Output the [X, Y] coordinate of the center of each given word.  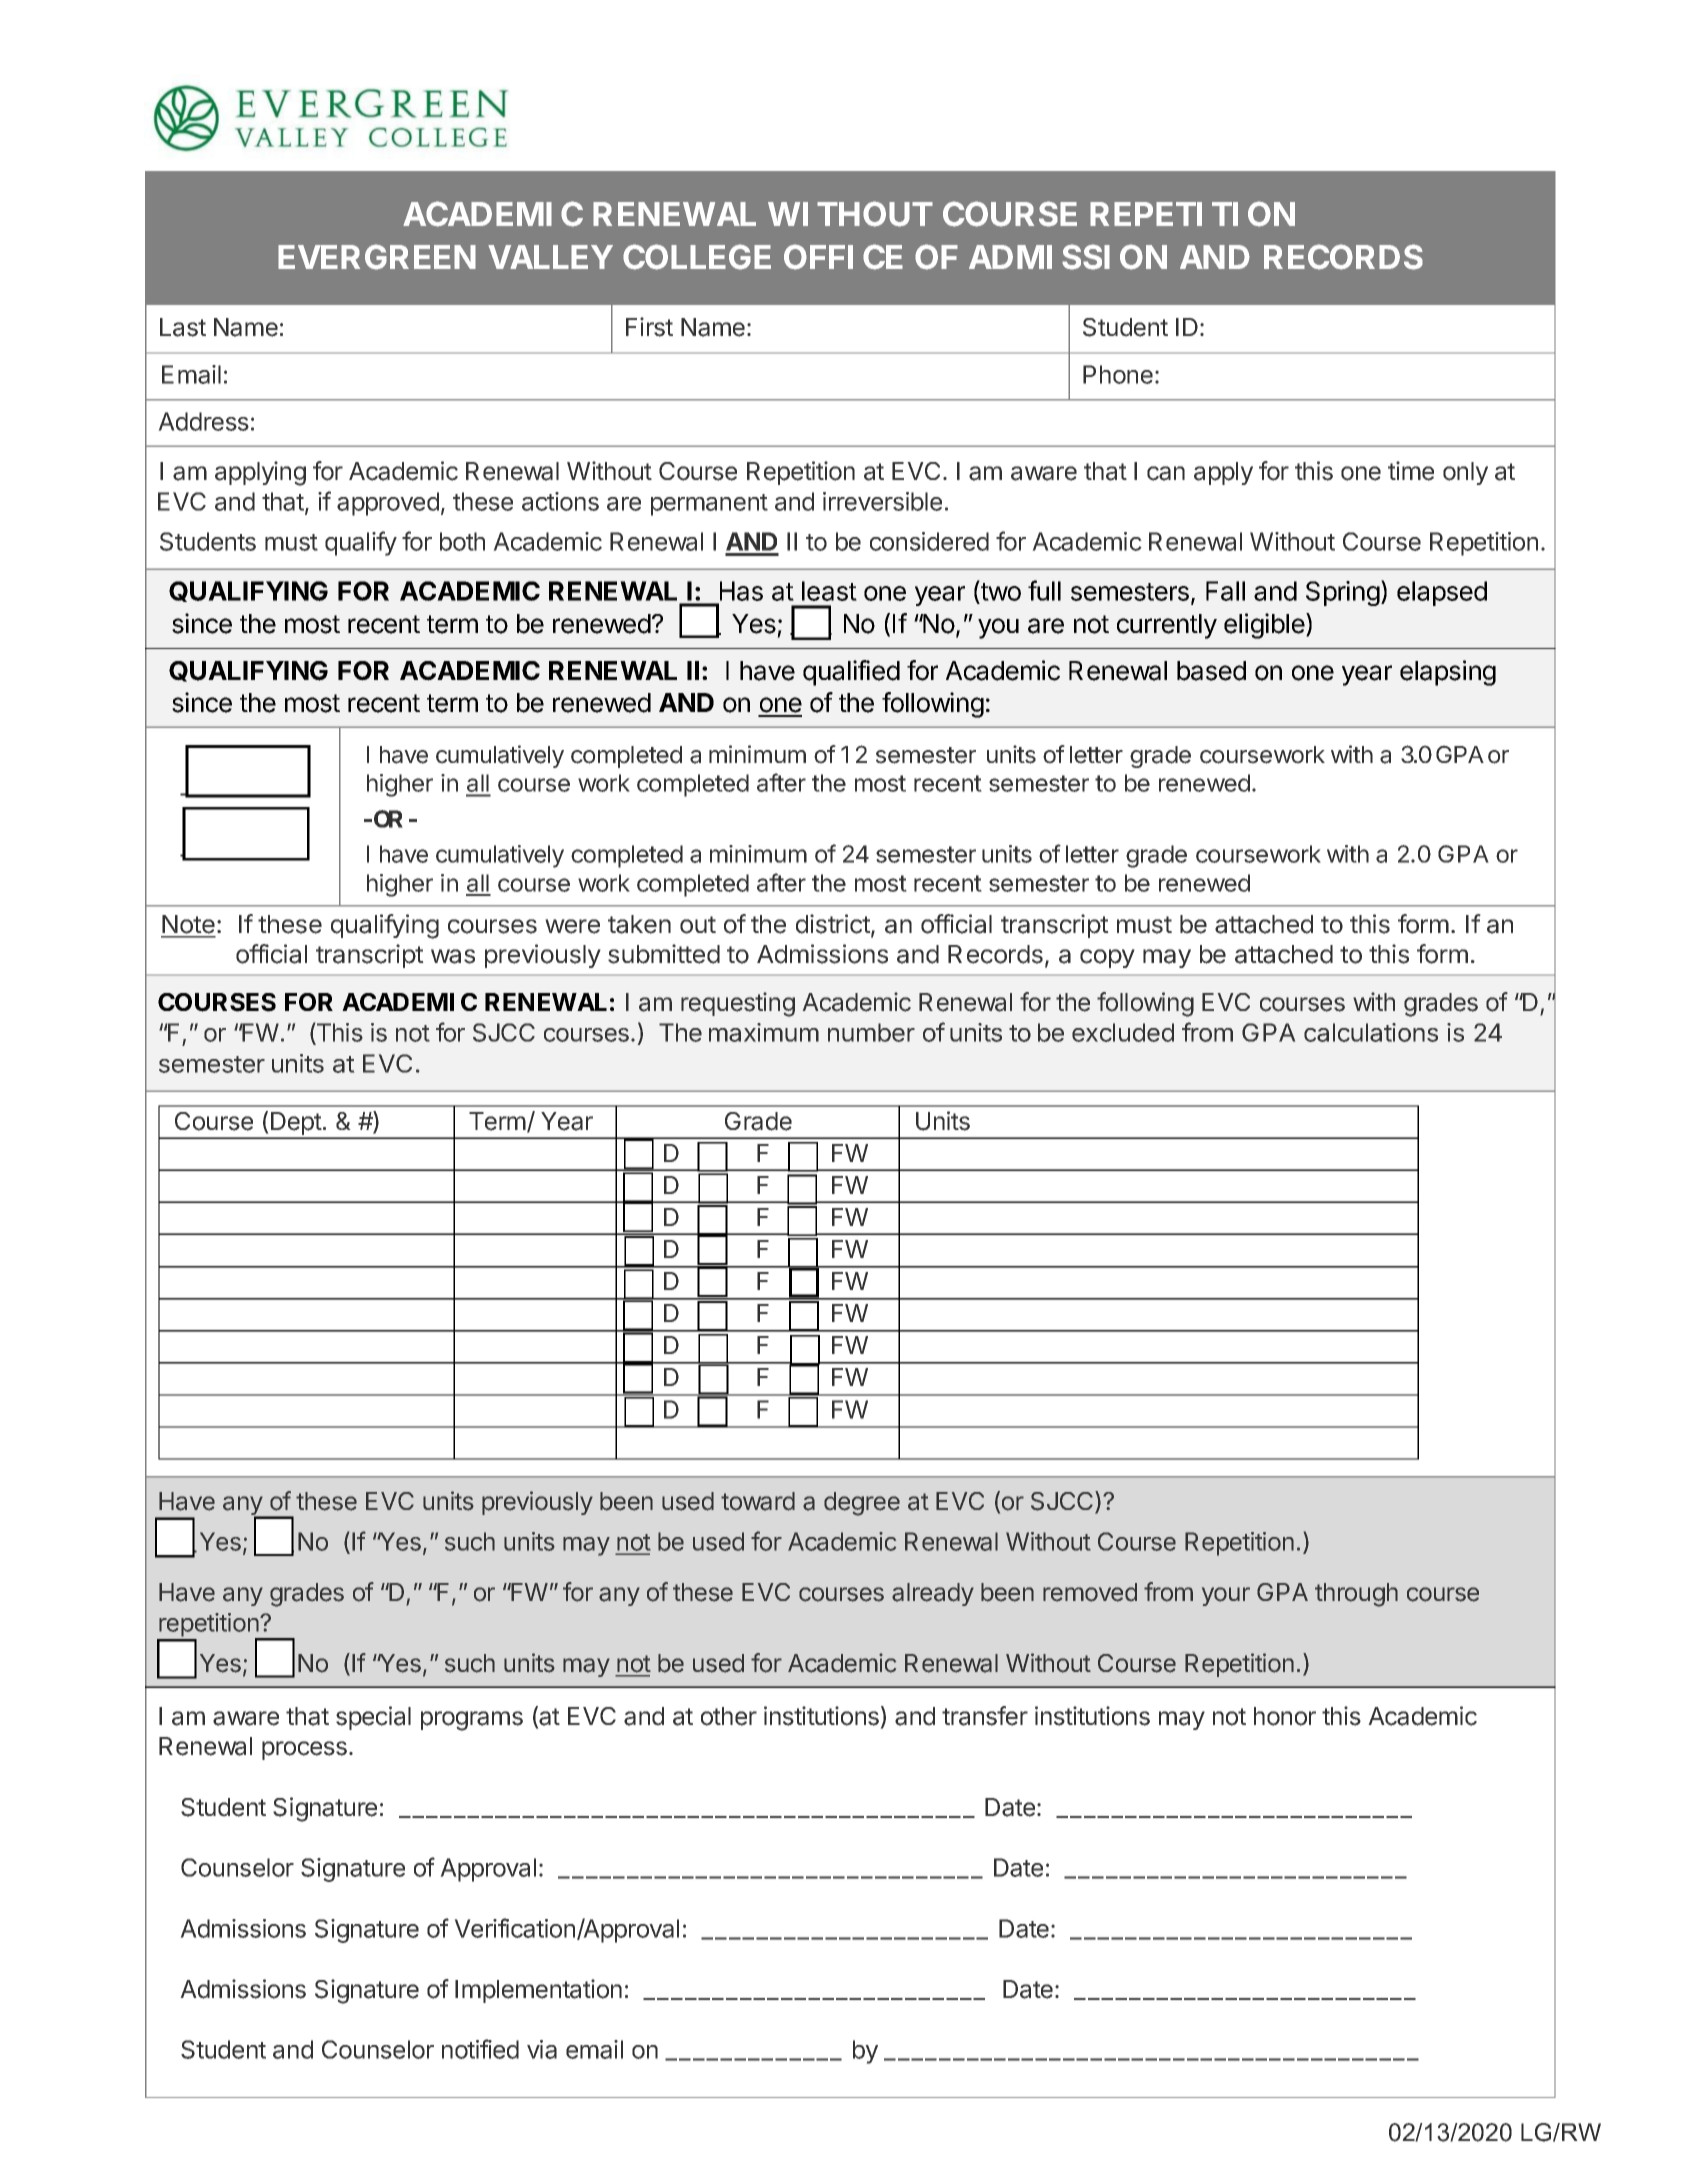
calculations [1371, 1032]
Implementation [538, 1991]
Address [203, 421]
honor [1285, 1716]
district [834, 925]
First [649, 327]
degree [862, 1504]
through [1356, 1595]
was [453, 956]
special [373, 1718]
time [1411, 471]
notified [480, 2049]
